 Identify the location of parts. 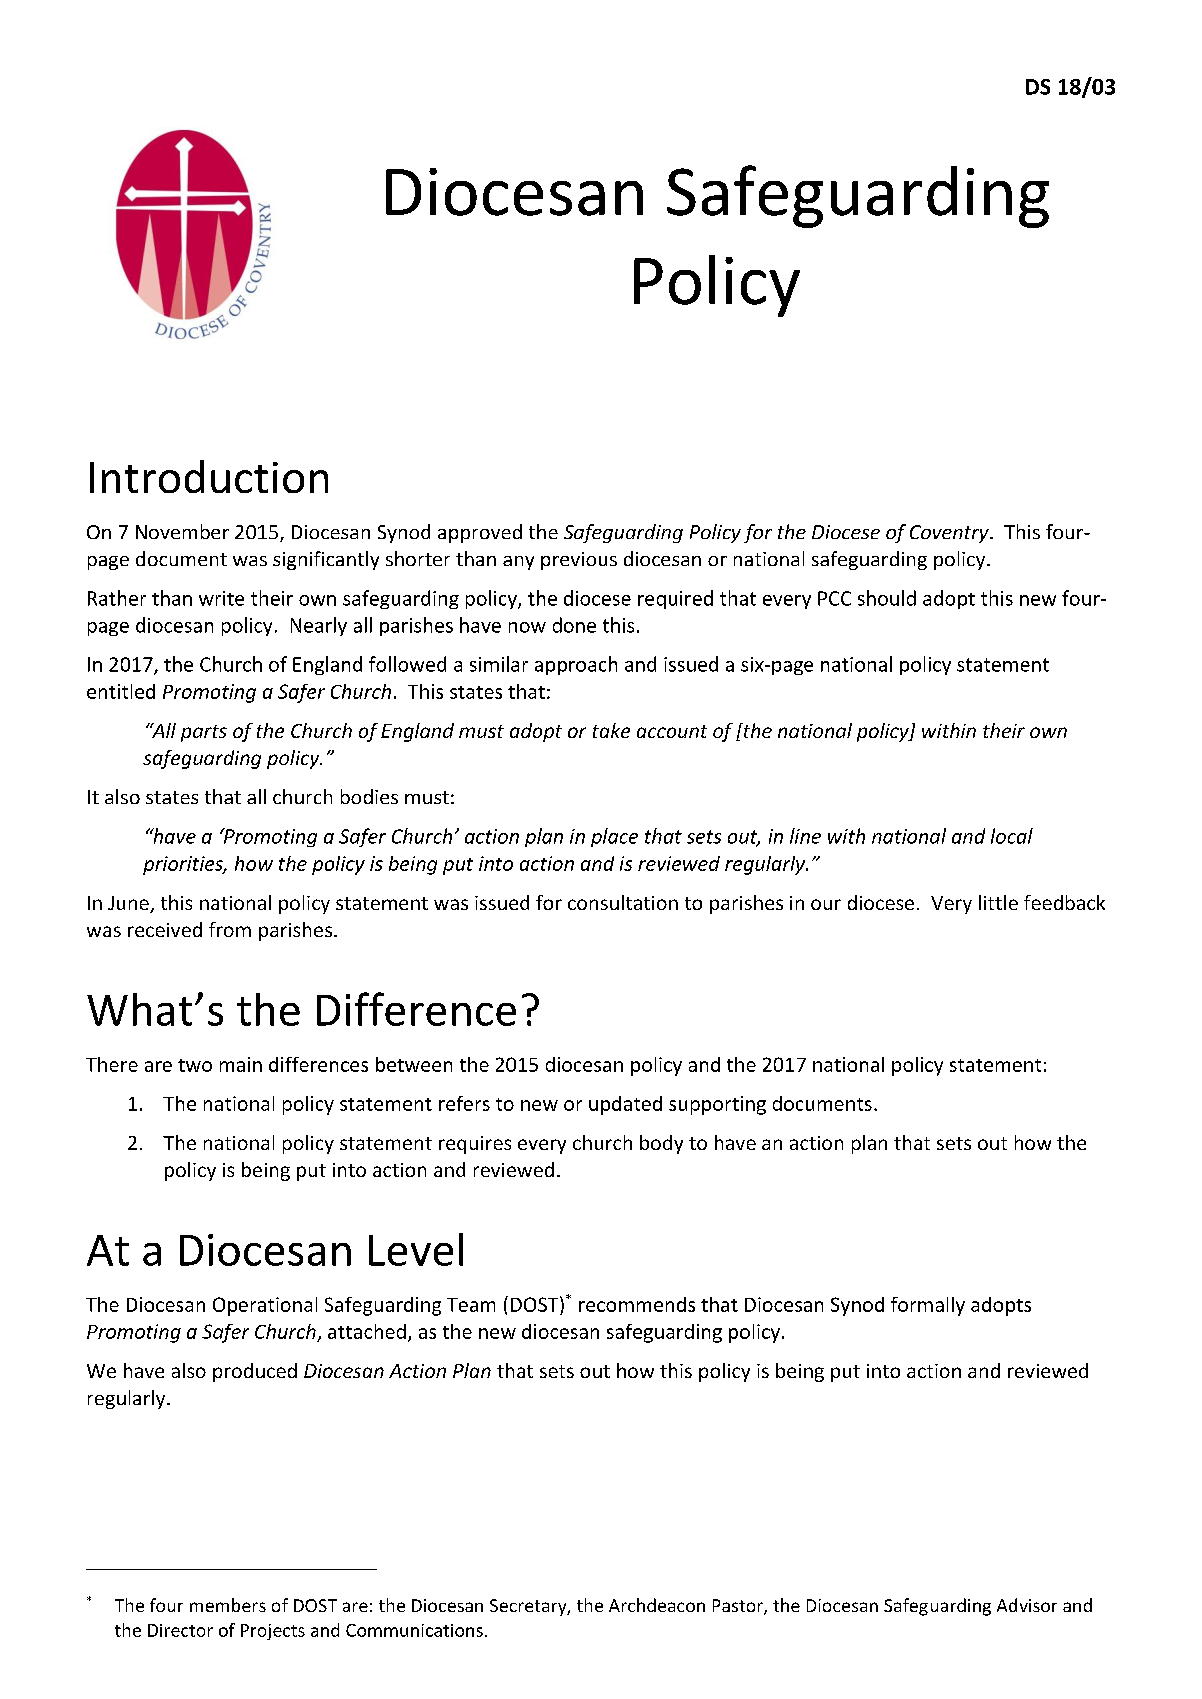
(204, 733).
